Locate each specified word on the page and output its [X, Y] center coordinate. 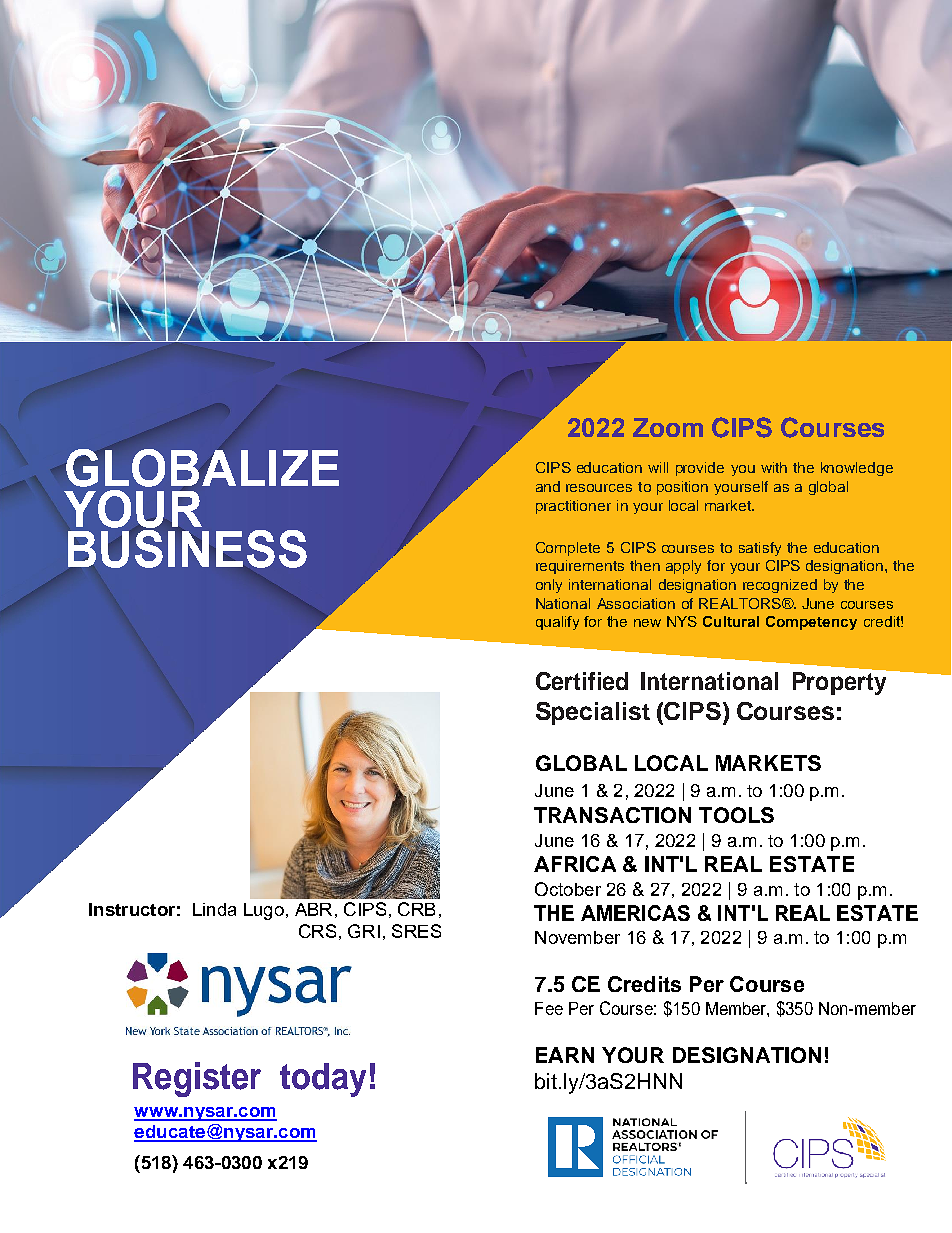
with [774, 467]
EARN [565, 1055]
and [548, 486]
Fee [549, 1008]
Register [197, 1079]
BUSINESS [187, 547]
